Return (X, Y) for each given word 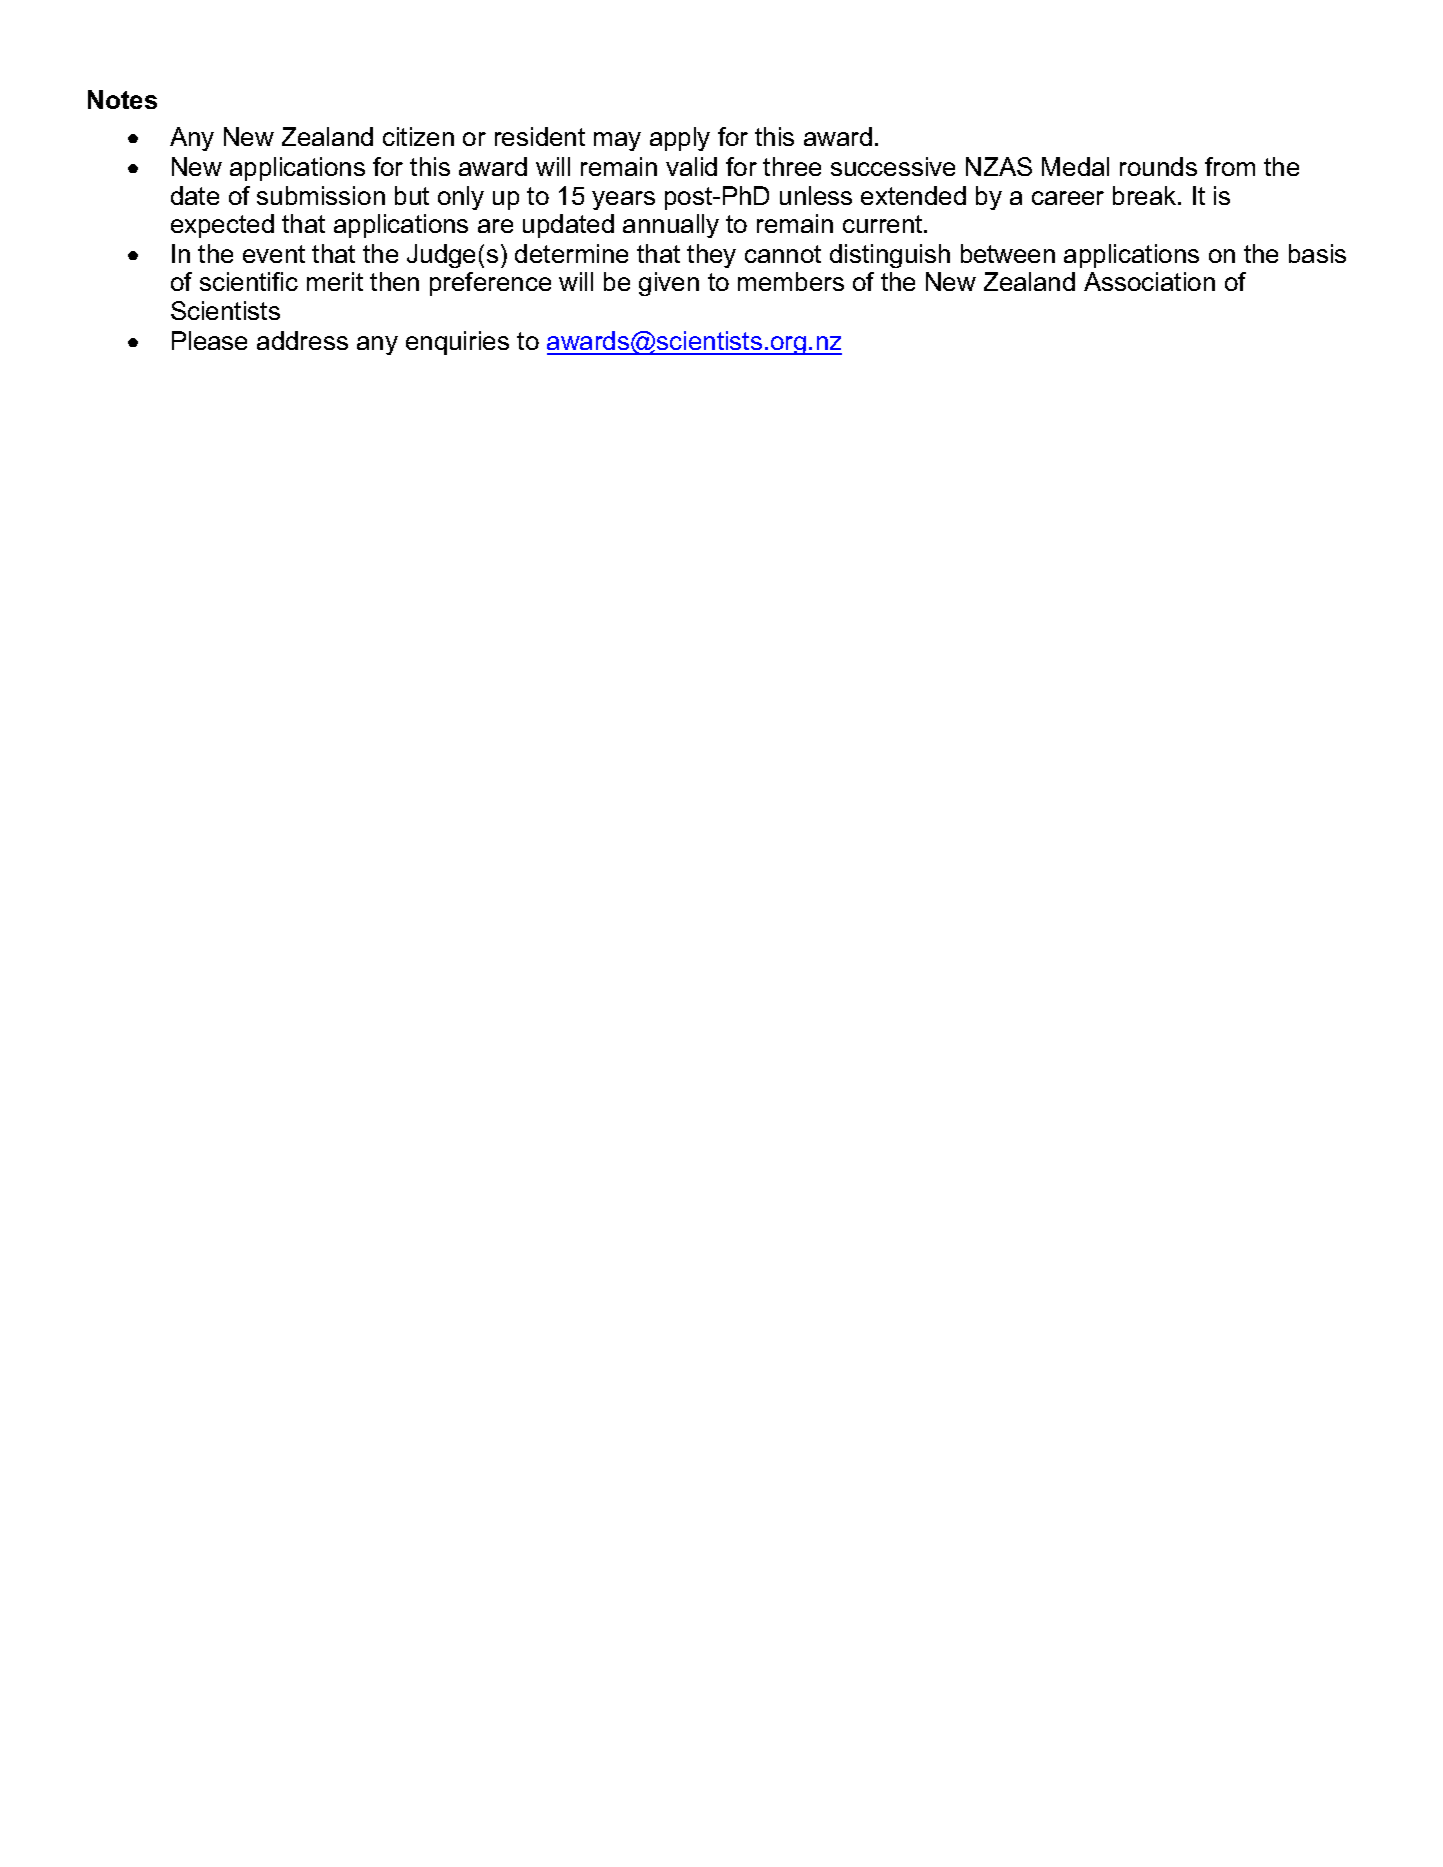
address (302, 340)
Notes (122, 99)
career (1068, 198)
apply (680, 139)
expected (222, 226)
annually (671, 226)
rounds (1158, 166)
